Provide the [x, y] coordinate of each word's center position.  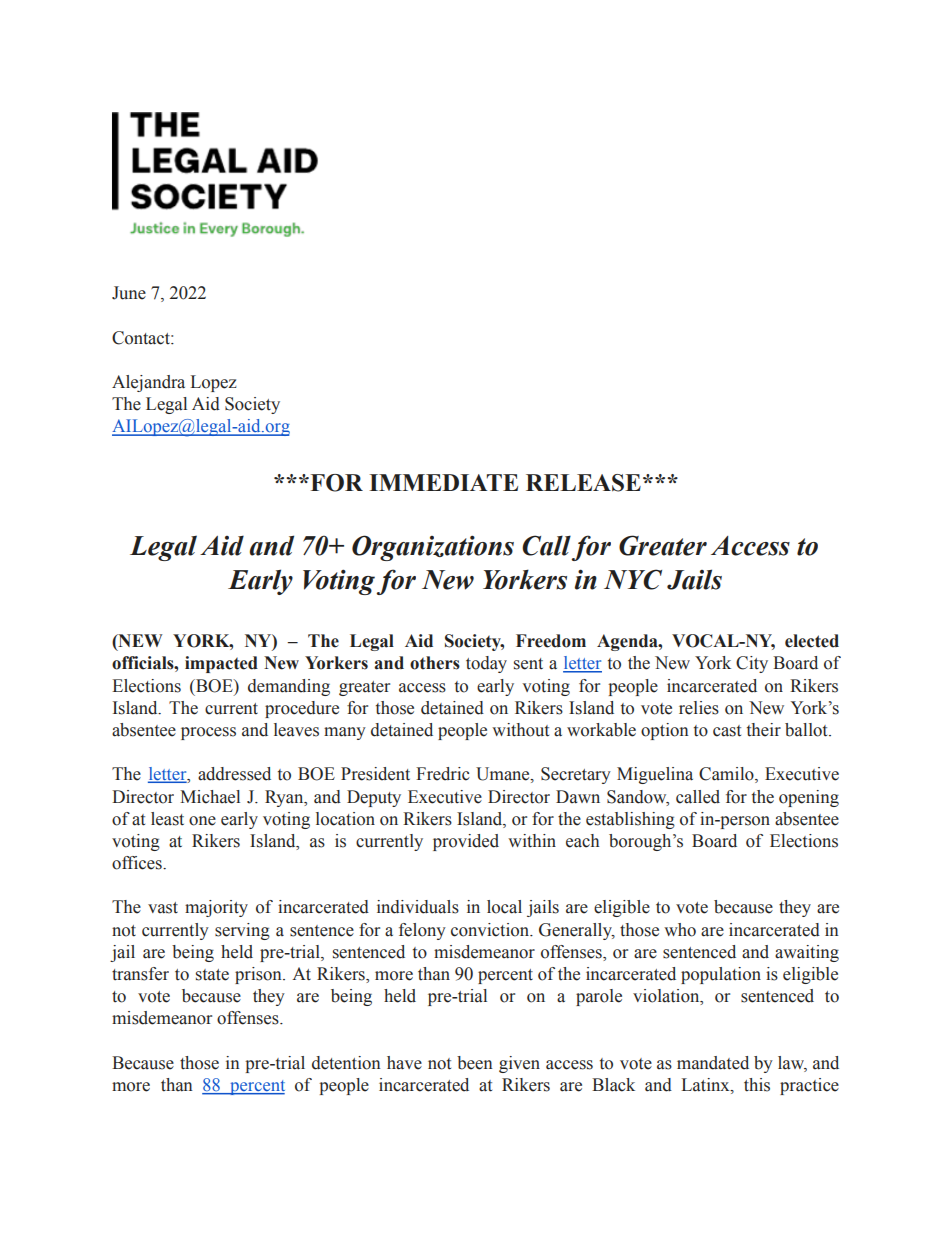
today [486, 664]
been [475, 1063]
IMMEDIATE [443, 482]
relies [699, 708]
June [129, 293]
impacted [221, 664]
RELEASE [583, 483]
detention [346, 1063]
